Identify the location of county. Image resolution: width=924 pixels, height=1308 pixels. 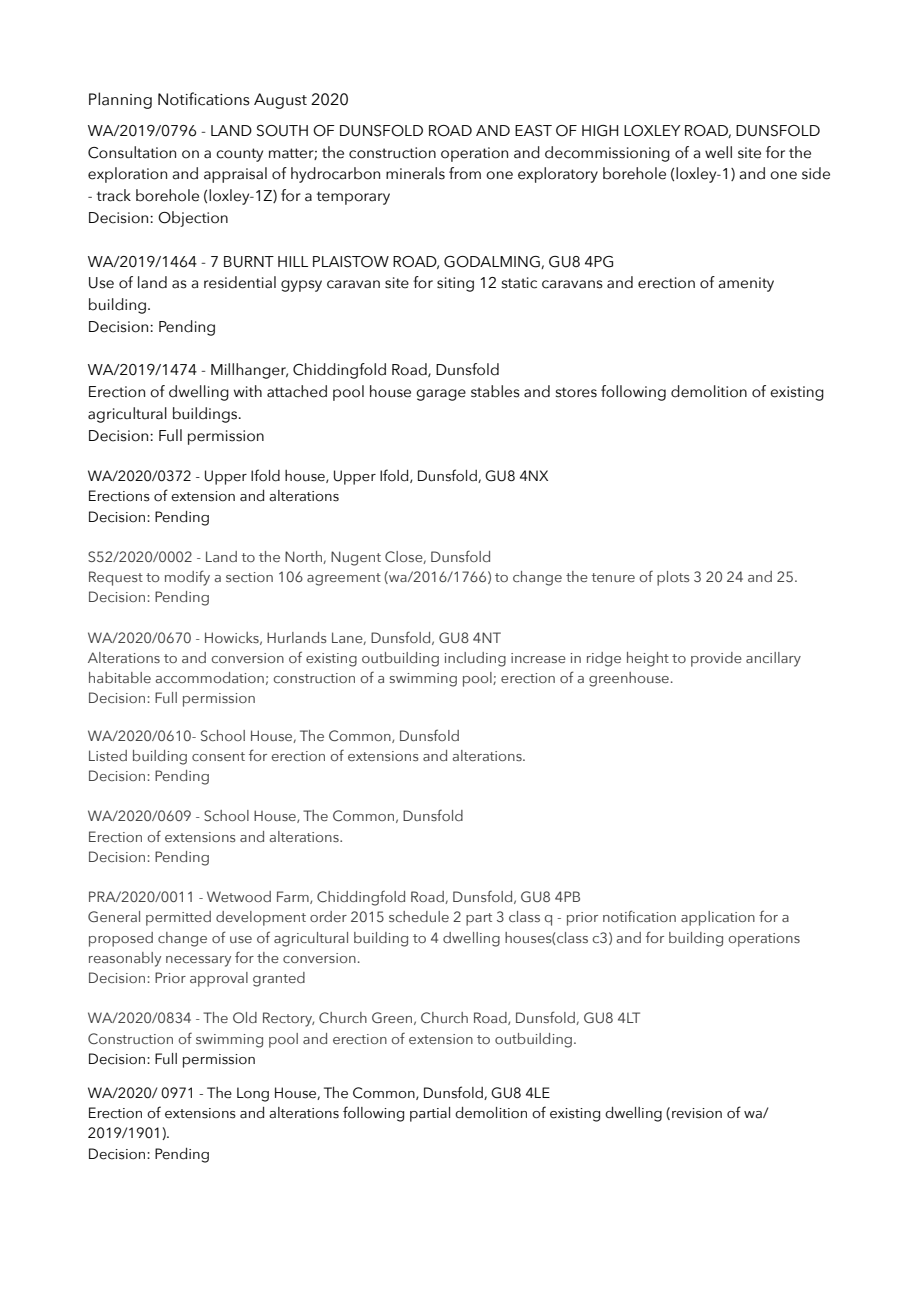
(239, 155).
